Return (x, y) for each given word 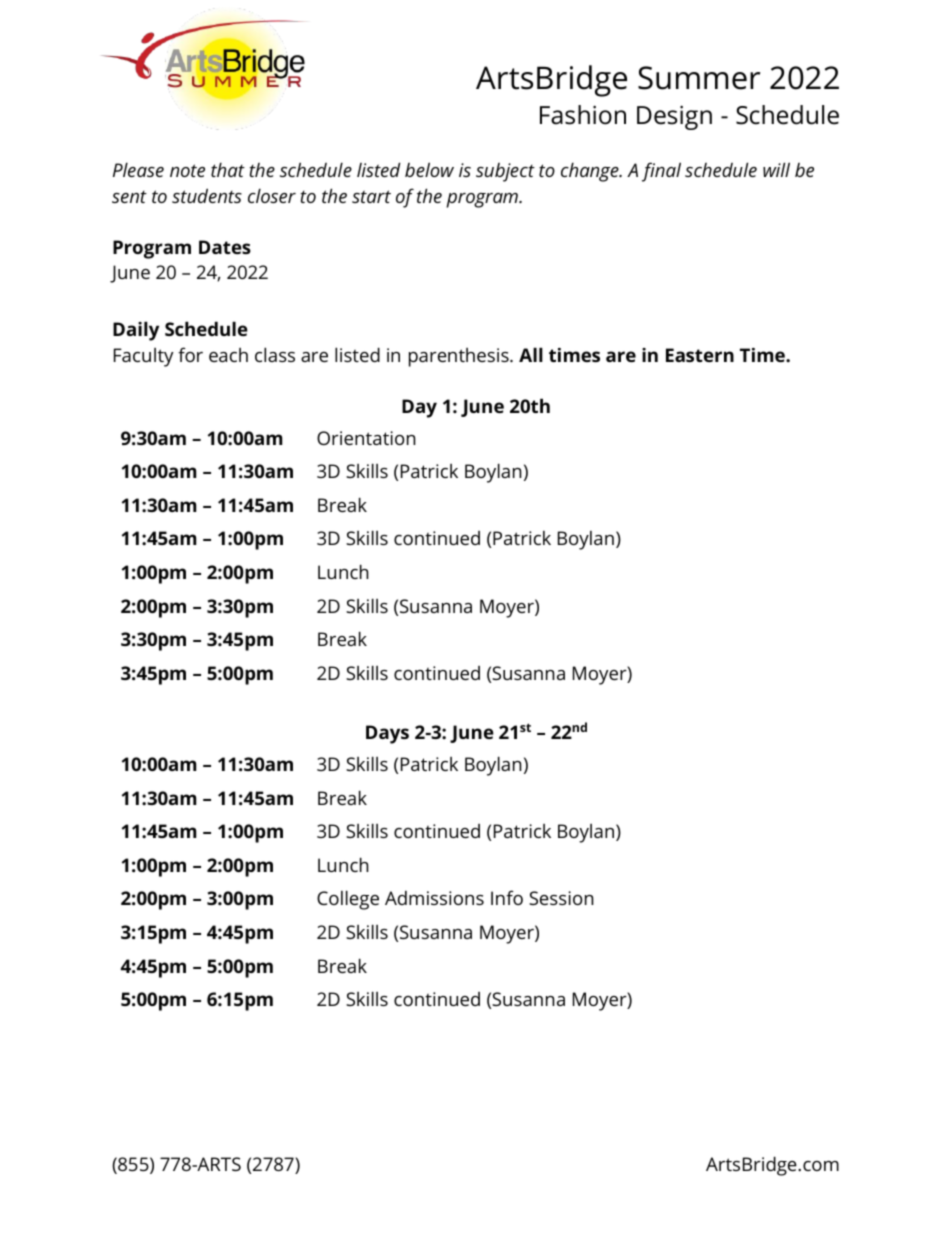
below (429, 169)
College (348, 900)
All (531, 354)
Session (561, 898)
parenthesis (460, 357)
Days (387, 734)
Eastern (700, 355)
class (275, 354)
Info (507, 897)
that (228, 169)
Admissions (434, 898)
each (228, 355)
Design (674, 117)
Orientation (366, 438)
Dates (225, 247)
